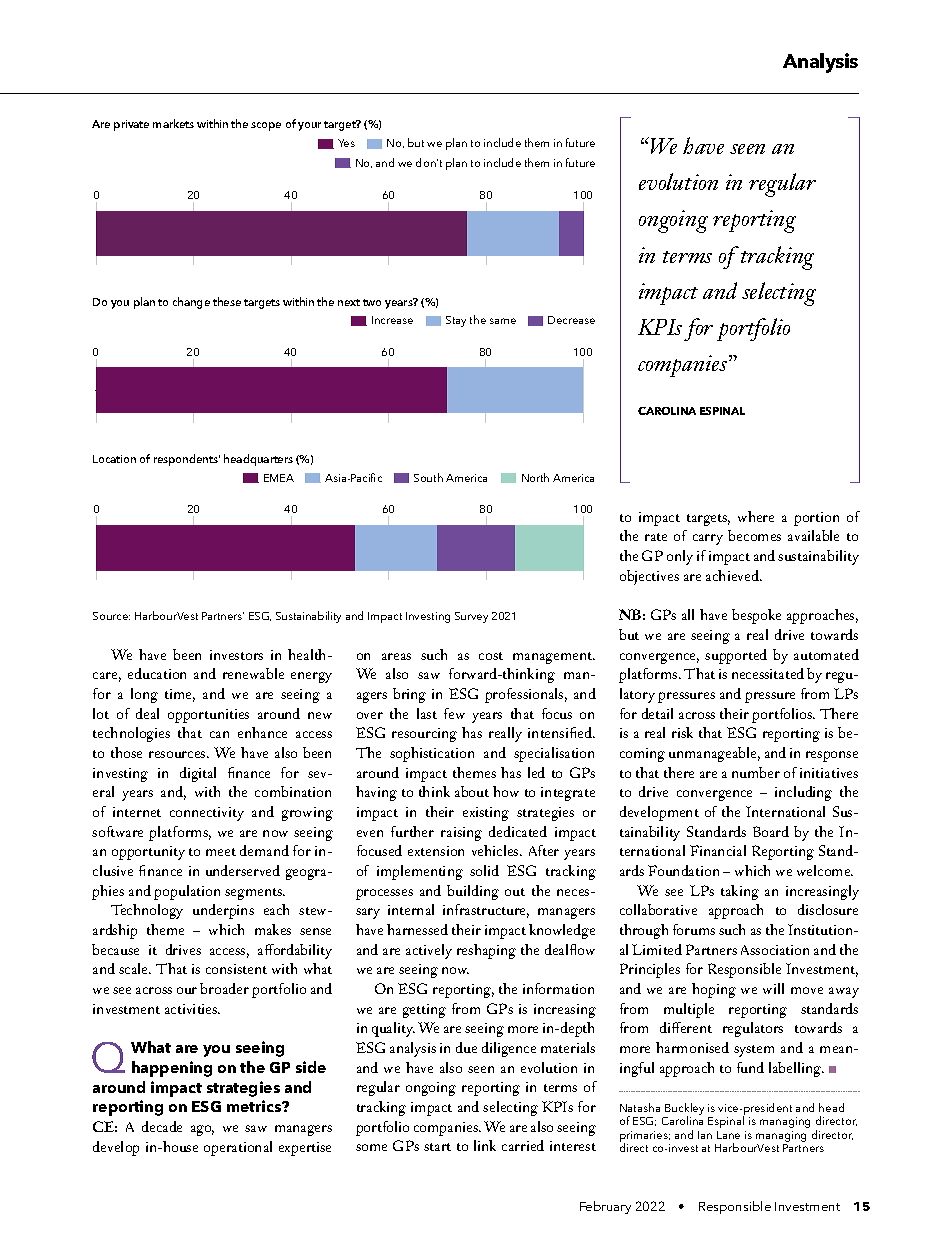  What do you see at coordinates (771, 831) in the screenshot?
I see `Board` at bounding box center [771, 831].
